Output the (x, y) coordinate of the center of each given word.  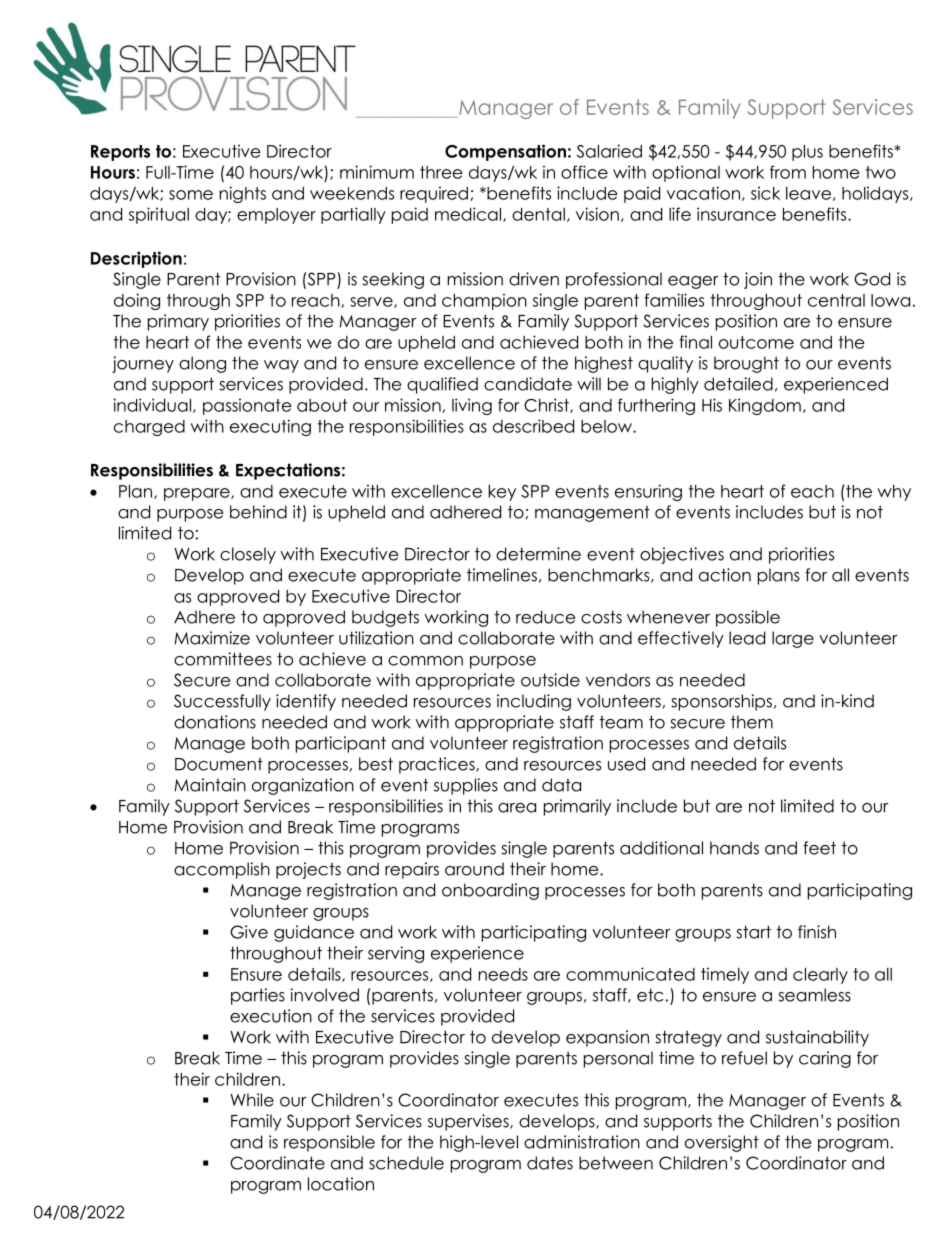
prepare (198, 494)
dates (550, 1163)
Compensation (505, 152)
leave (808, 193)
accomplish (222, 870)
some (191, 195)
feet (819, 848)
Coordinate (277, 1163)
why (894, 493)
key (502, 493)
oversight (722, 1143)
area (517, 808)
